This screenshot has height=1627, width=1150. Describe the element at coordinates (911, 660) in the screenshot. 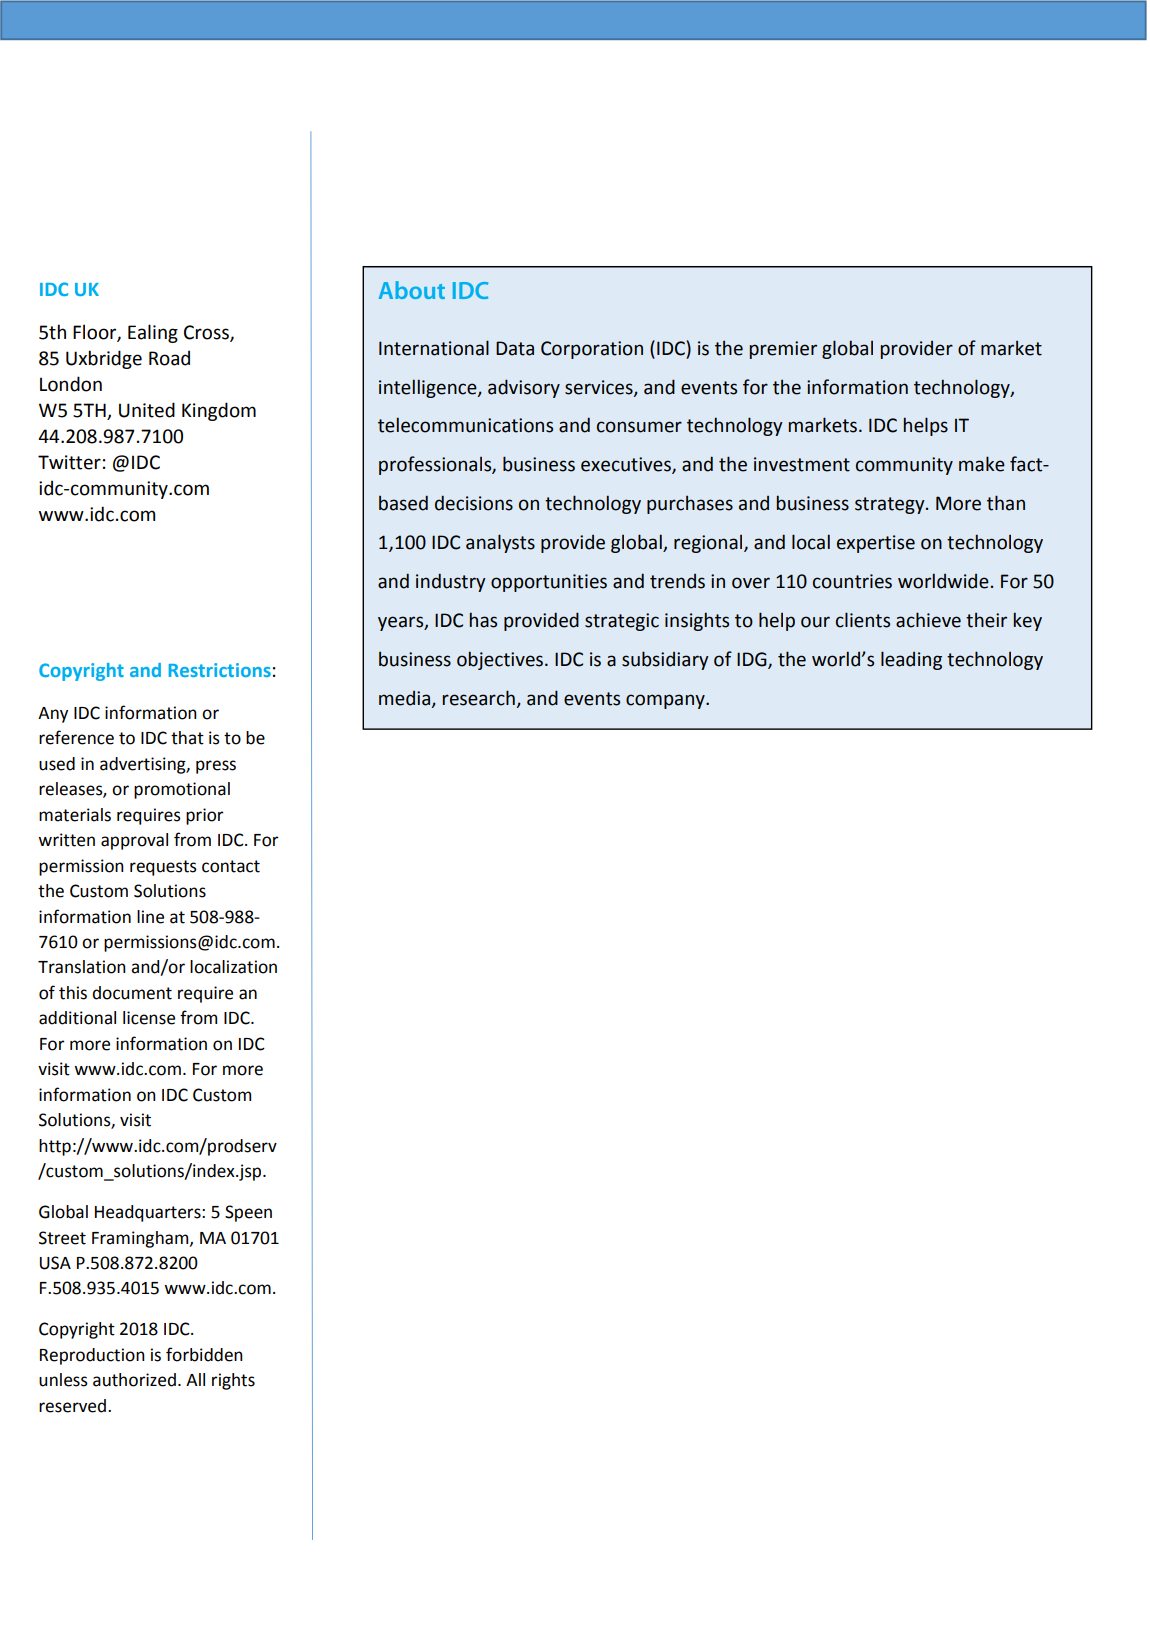

I see `leading` at that location.
